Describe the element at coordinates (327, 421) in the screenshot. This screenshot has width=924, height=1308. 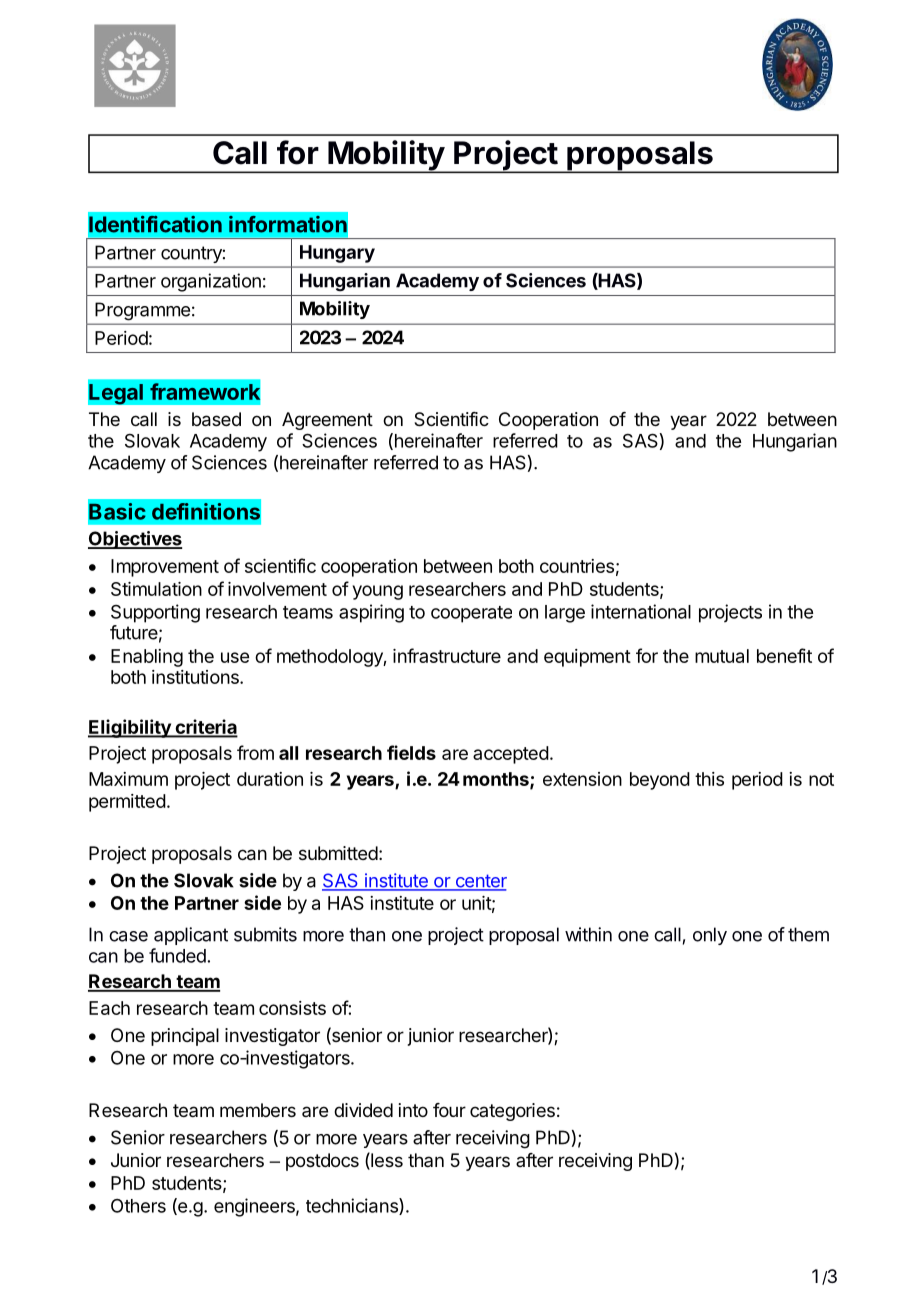
I see `Agreement` at that location.
